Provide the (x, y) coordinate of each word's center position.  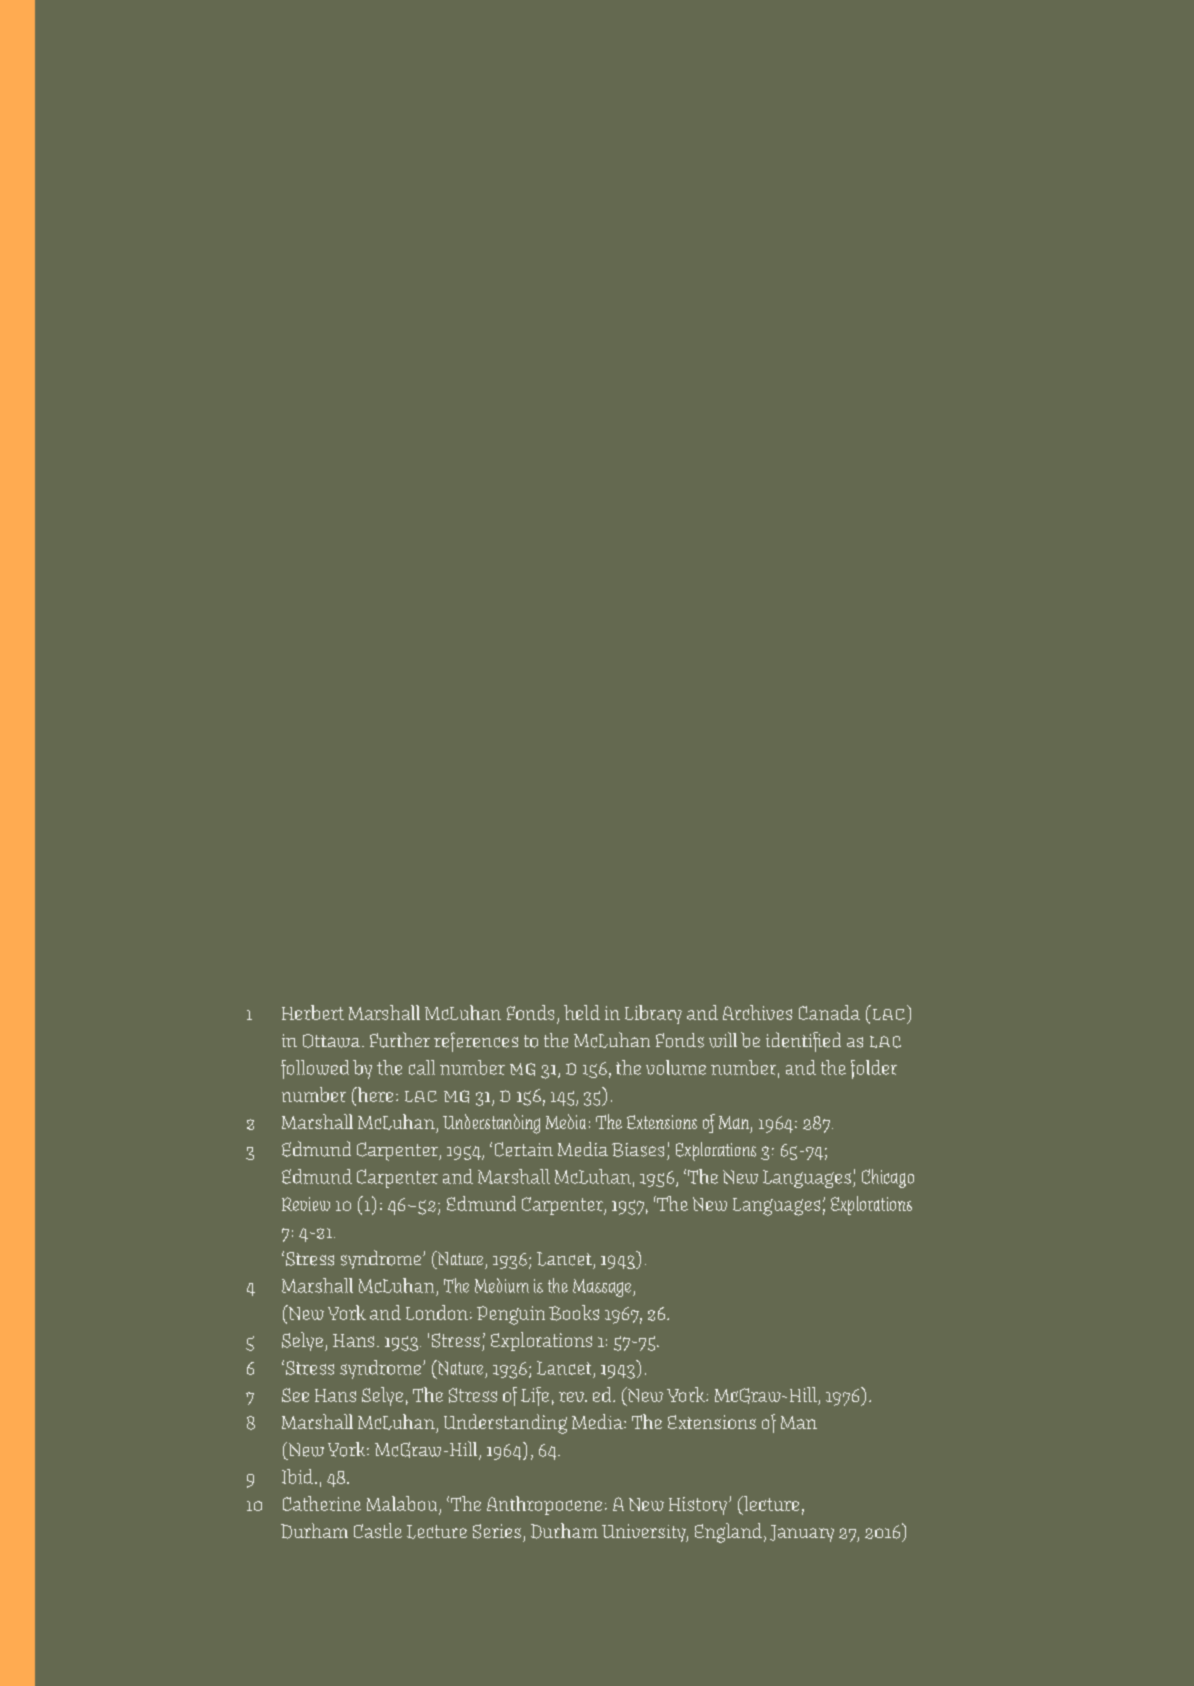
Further (400, 1040)
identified (803, 1042)
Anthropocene (544, 1505)
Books (574, 1313)
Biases (638, 1150)
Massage (603, 1288)
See (295, 1395)
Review (306, 1204)
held (582, 1012)
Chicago (888, 1178)
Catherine (322, 1503)
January (802, 1533)
